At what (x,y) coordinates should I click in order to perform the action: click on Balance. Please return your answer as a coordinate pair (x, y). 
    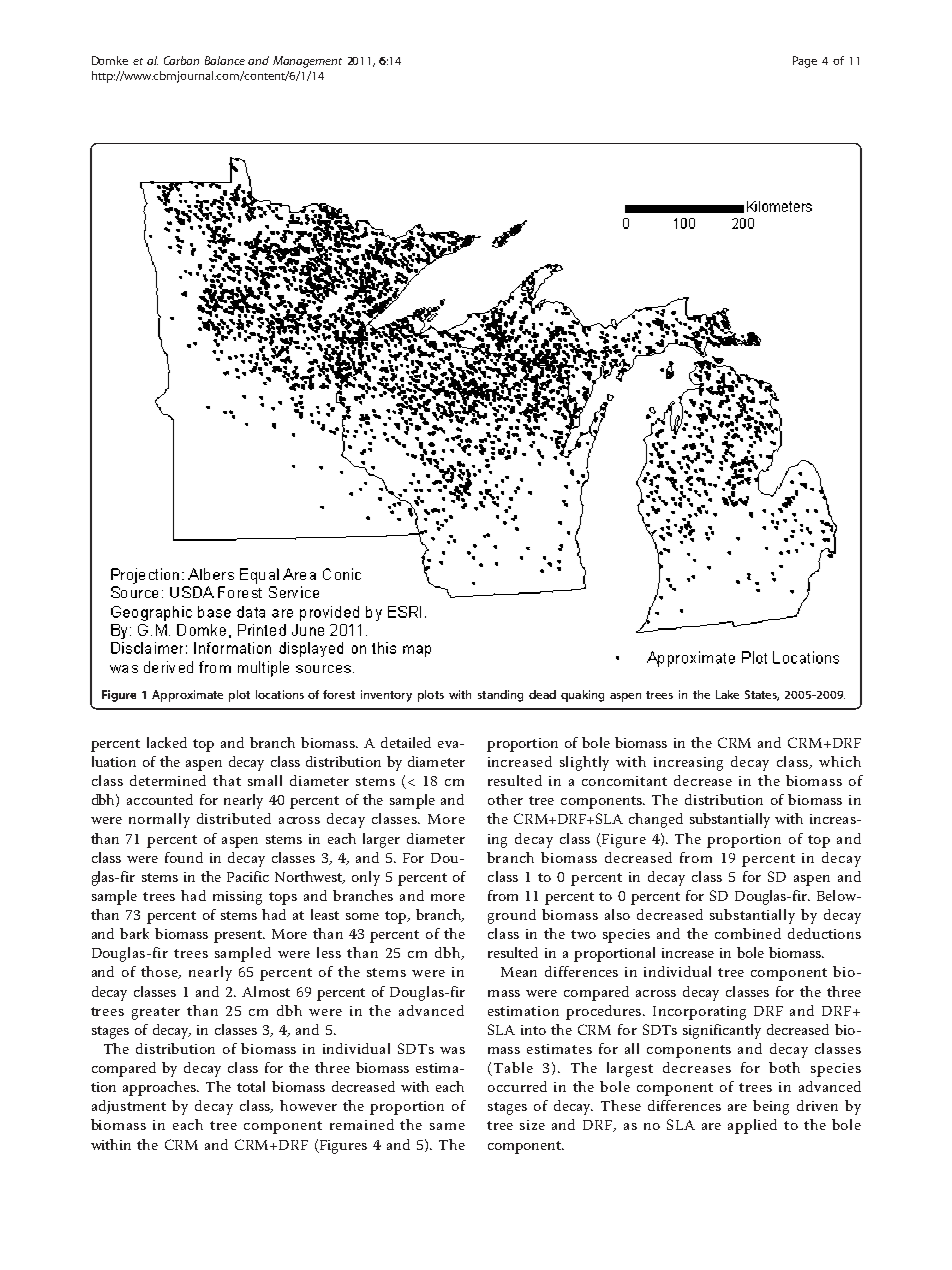
    Looking at the image, I should click on (225, 60).
